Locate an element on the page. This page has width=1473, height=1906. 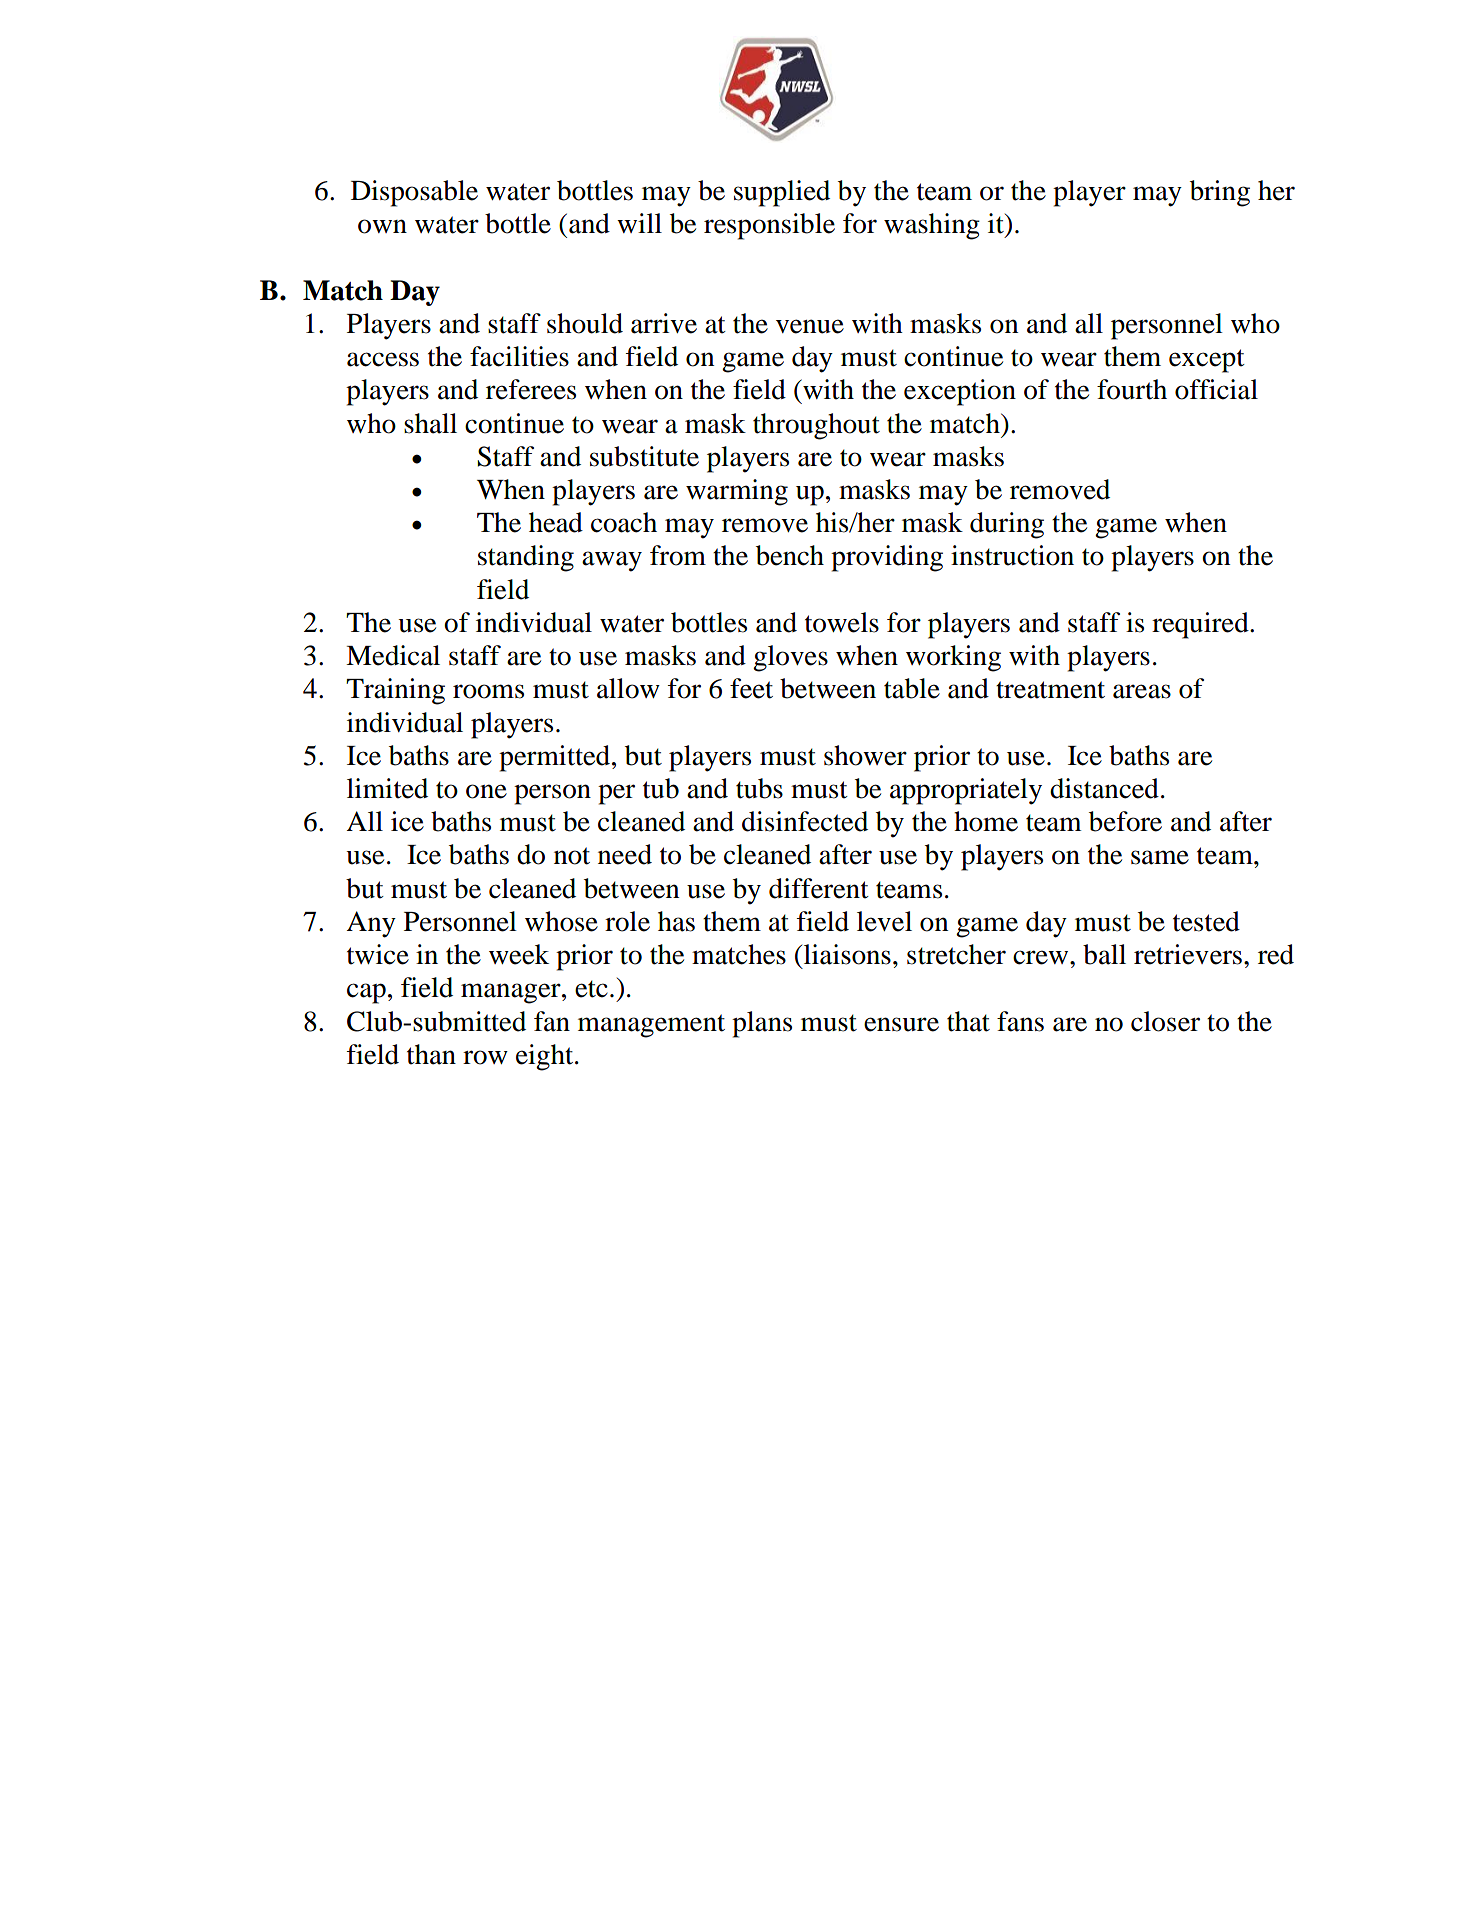
bring is located at coordinates (1220, 193).
